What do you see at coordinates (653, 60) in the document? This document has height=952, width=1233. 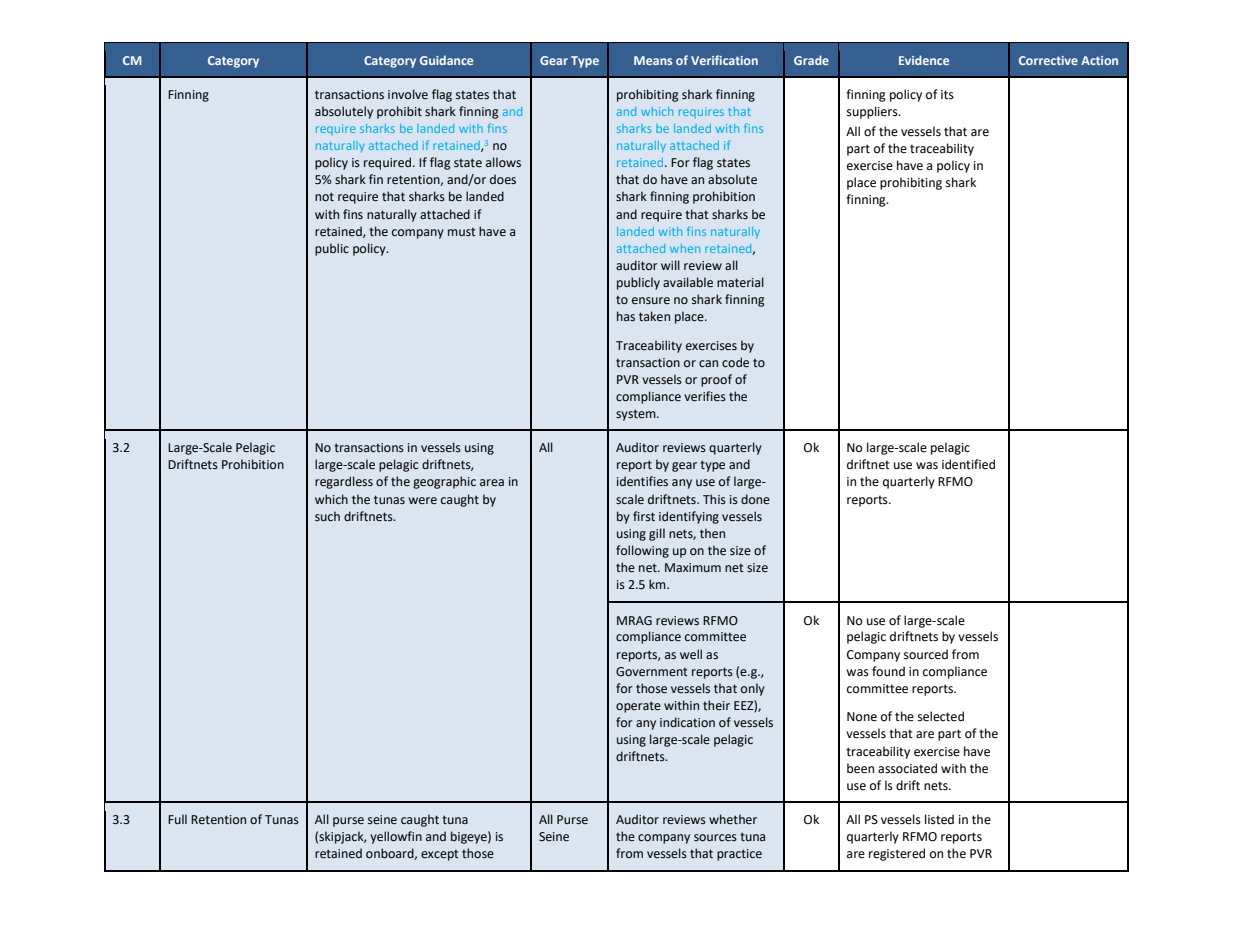 I see `Means` at bounding box center [653, 60].
